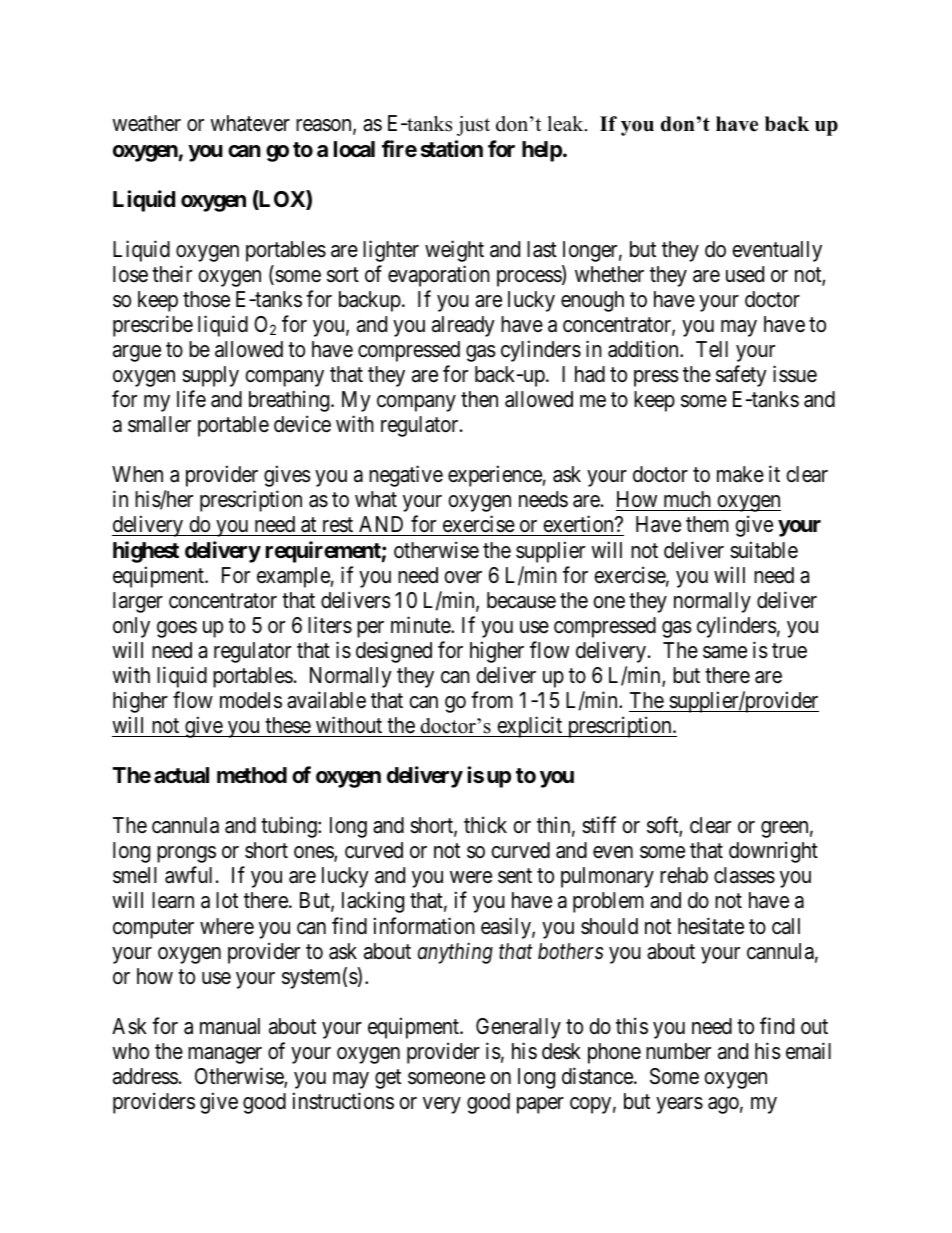  I want to click on safety, so click(741, 376).
